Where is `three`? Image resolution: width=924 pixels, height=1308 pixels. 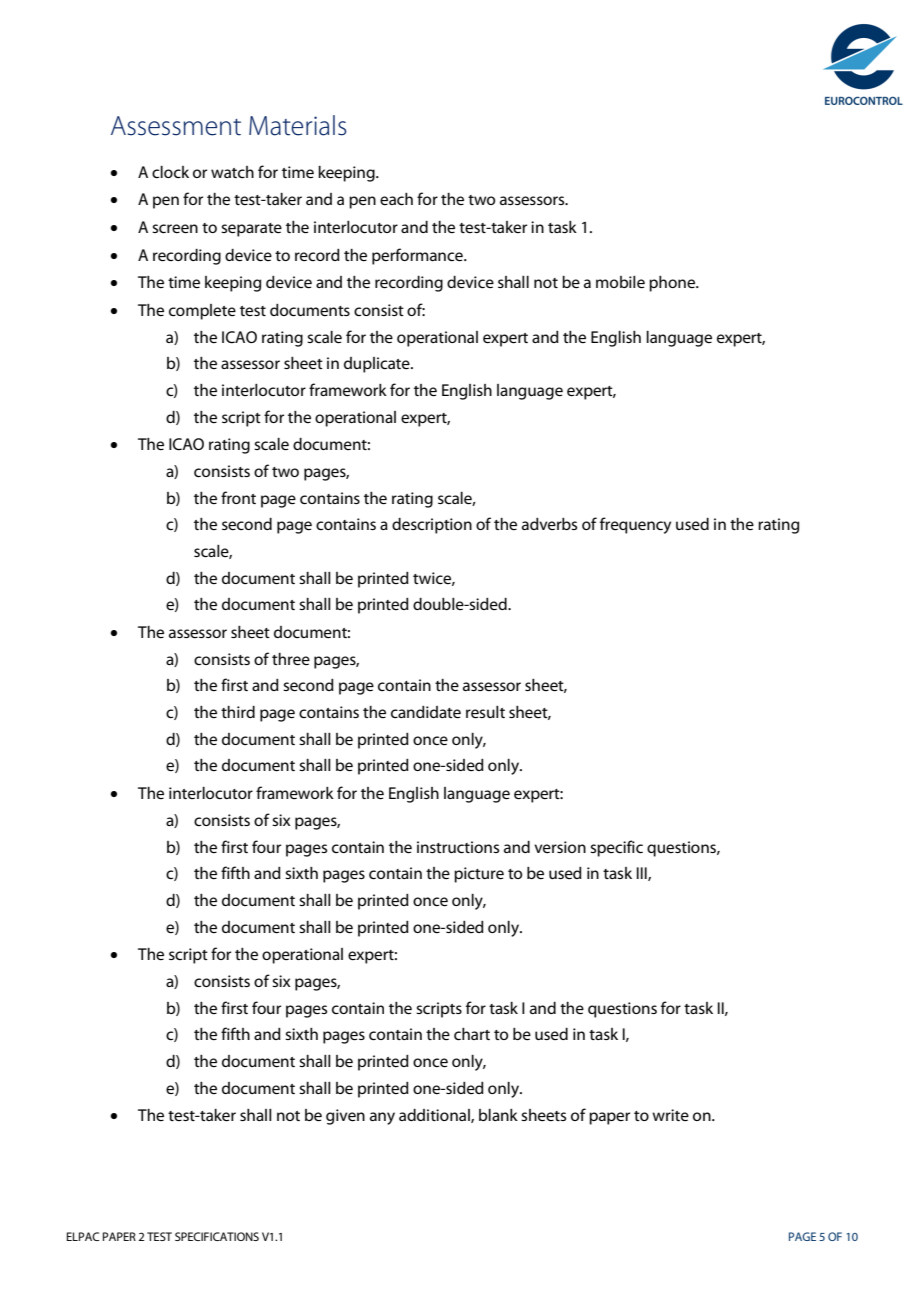 three is located at coordinates (291, 659).
